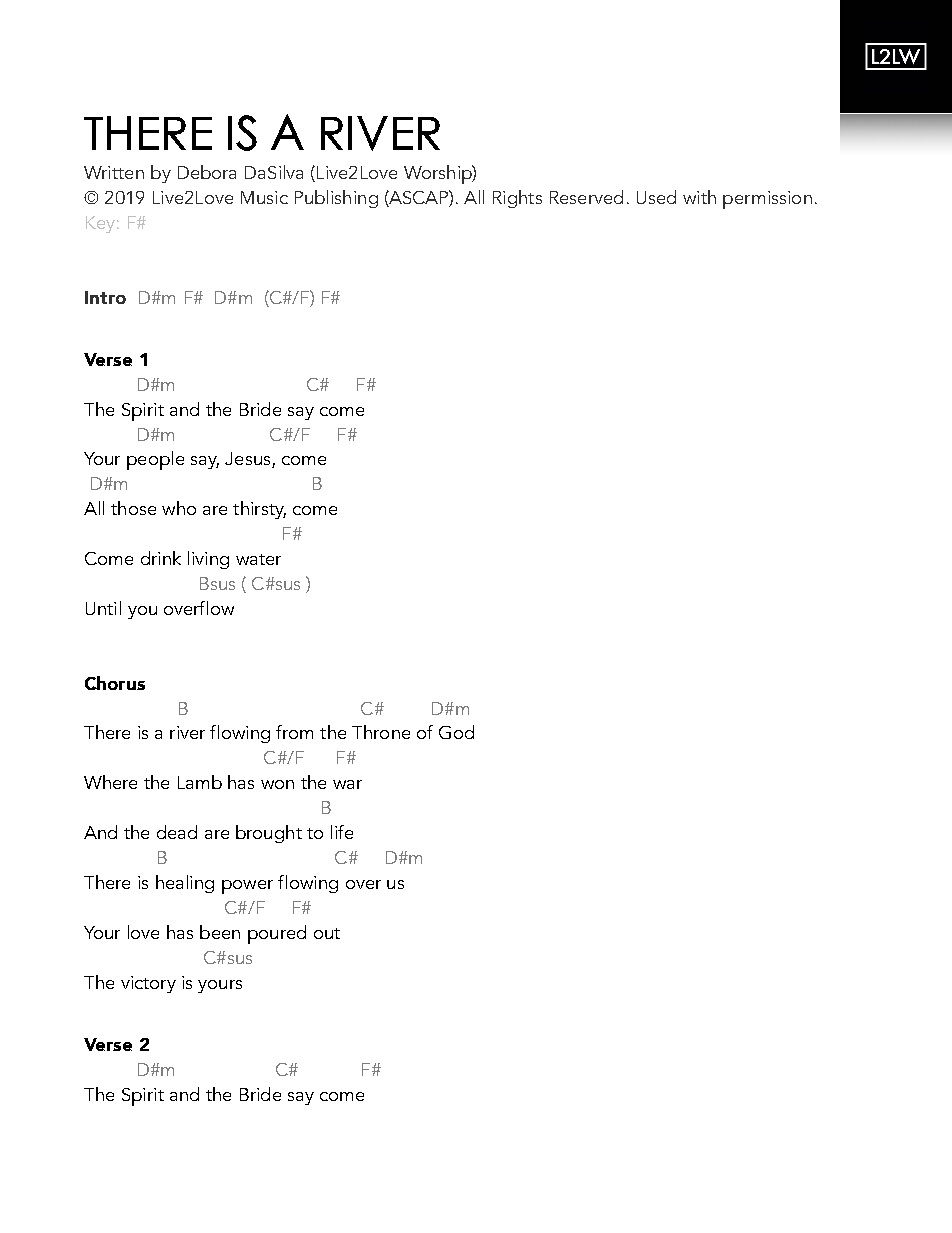  What do you see at coordinates (161, 558) in the screenshot?
I see `drink` at bounding box center [161, 558].
